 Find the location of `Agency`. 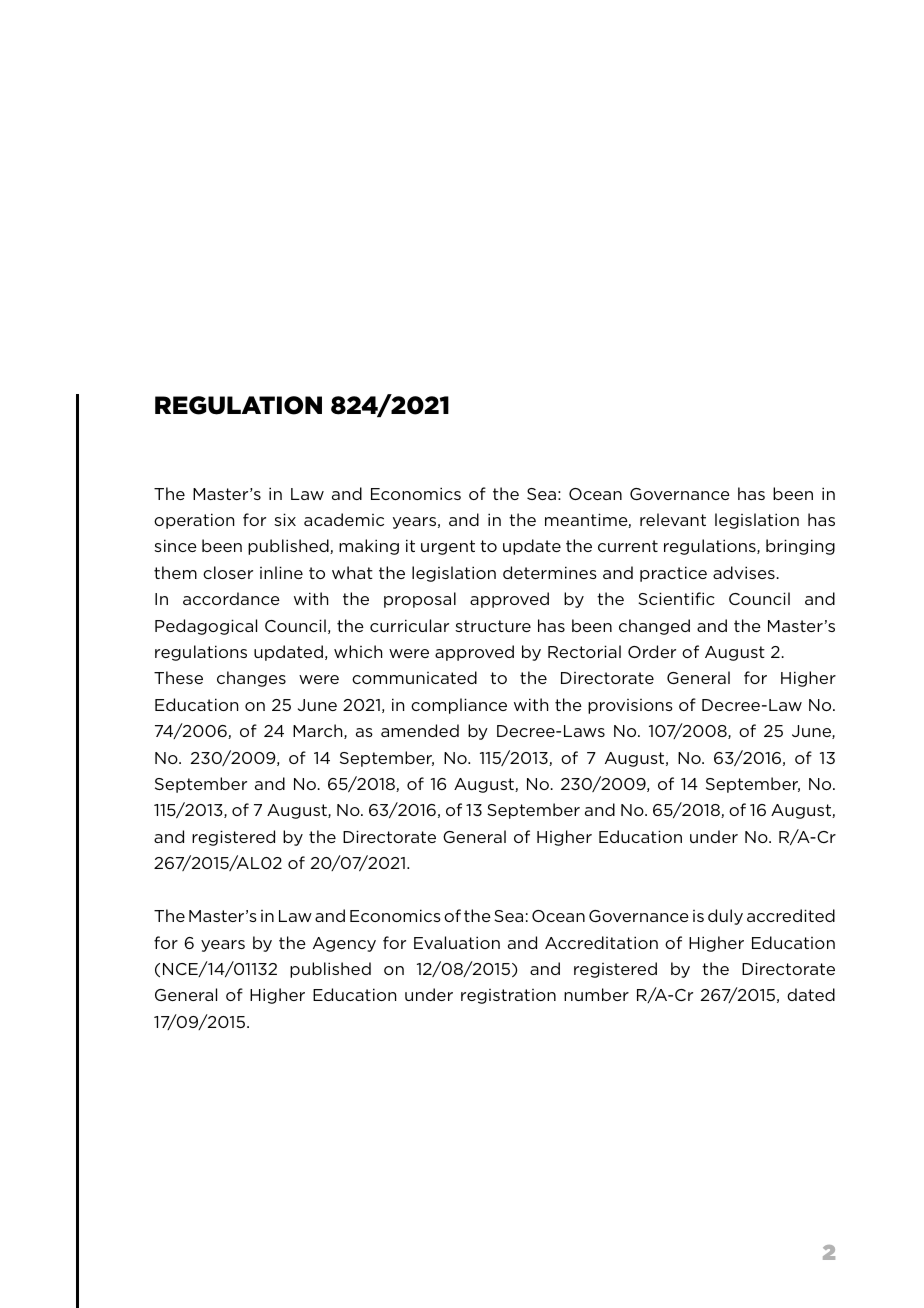

Agency is located at coordinates (344, 944).
